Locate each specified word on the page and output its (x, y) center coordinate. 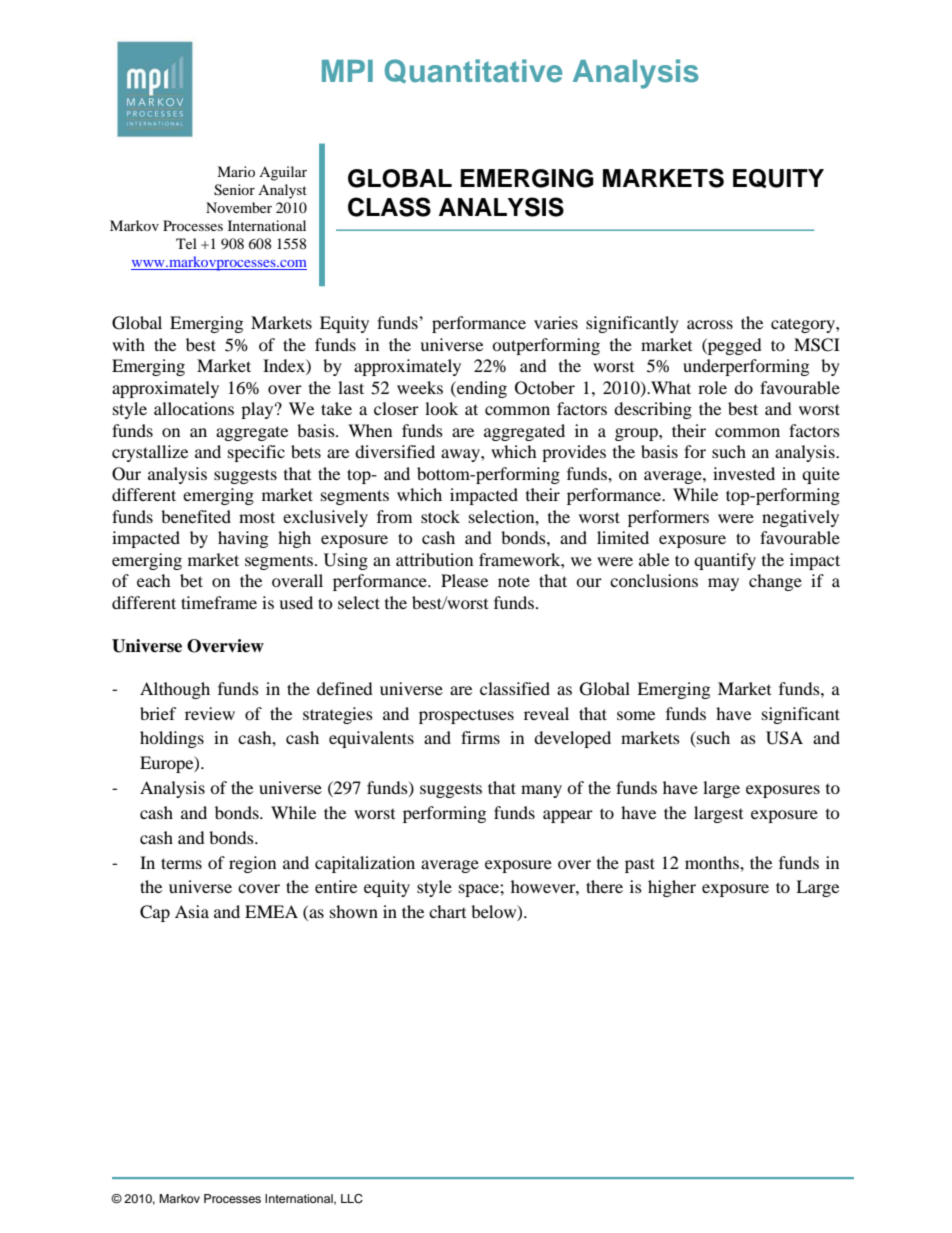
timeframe (219, 602)
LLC (352, 1199)
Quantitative (473, 71)
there (604, 886)
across (710, 324)
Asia (192, 911)
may (723, 584)
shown (354, 911)
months (713, 862)
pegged (734, 346)
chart (447, 911)
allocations (194, 408)
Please (464, 580)
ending (481, 389)
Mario (236, 171)
